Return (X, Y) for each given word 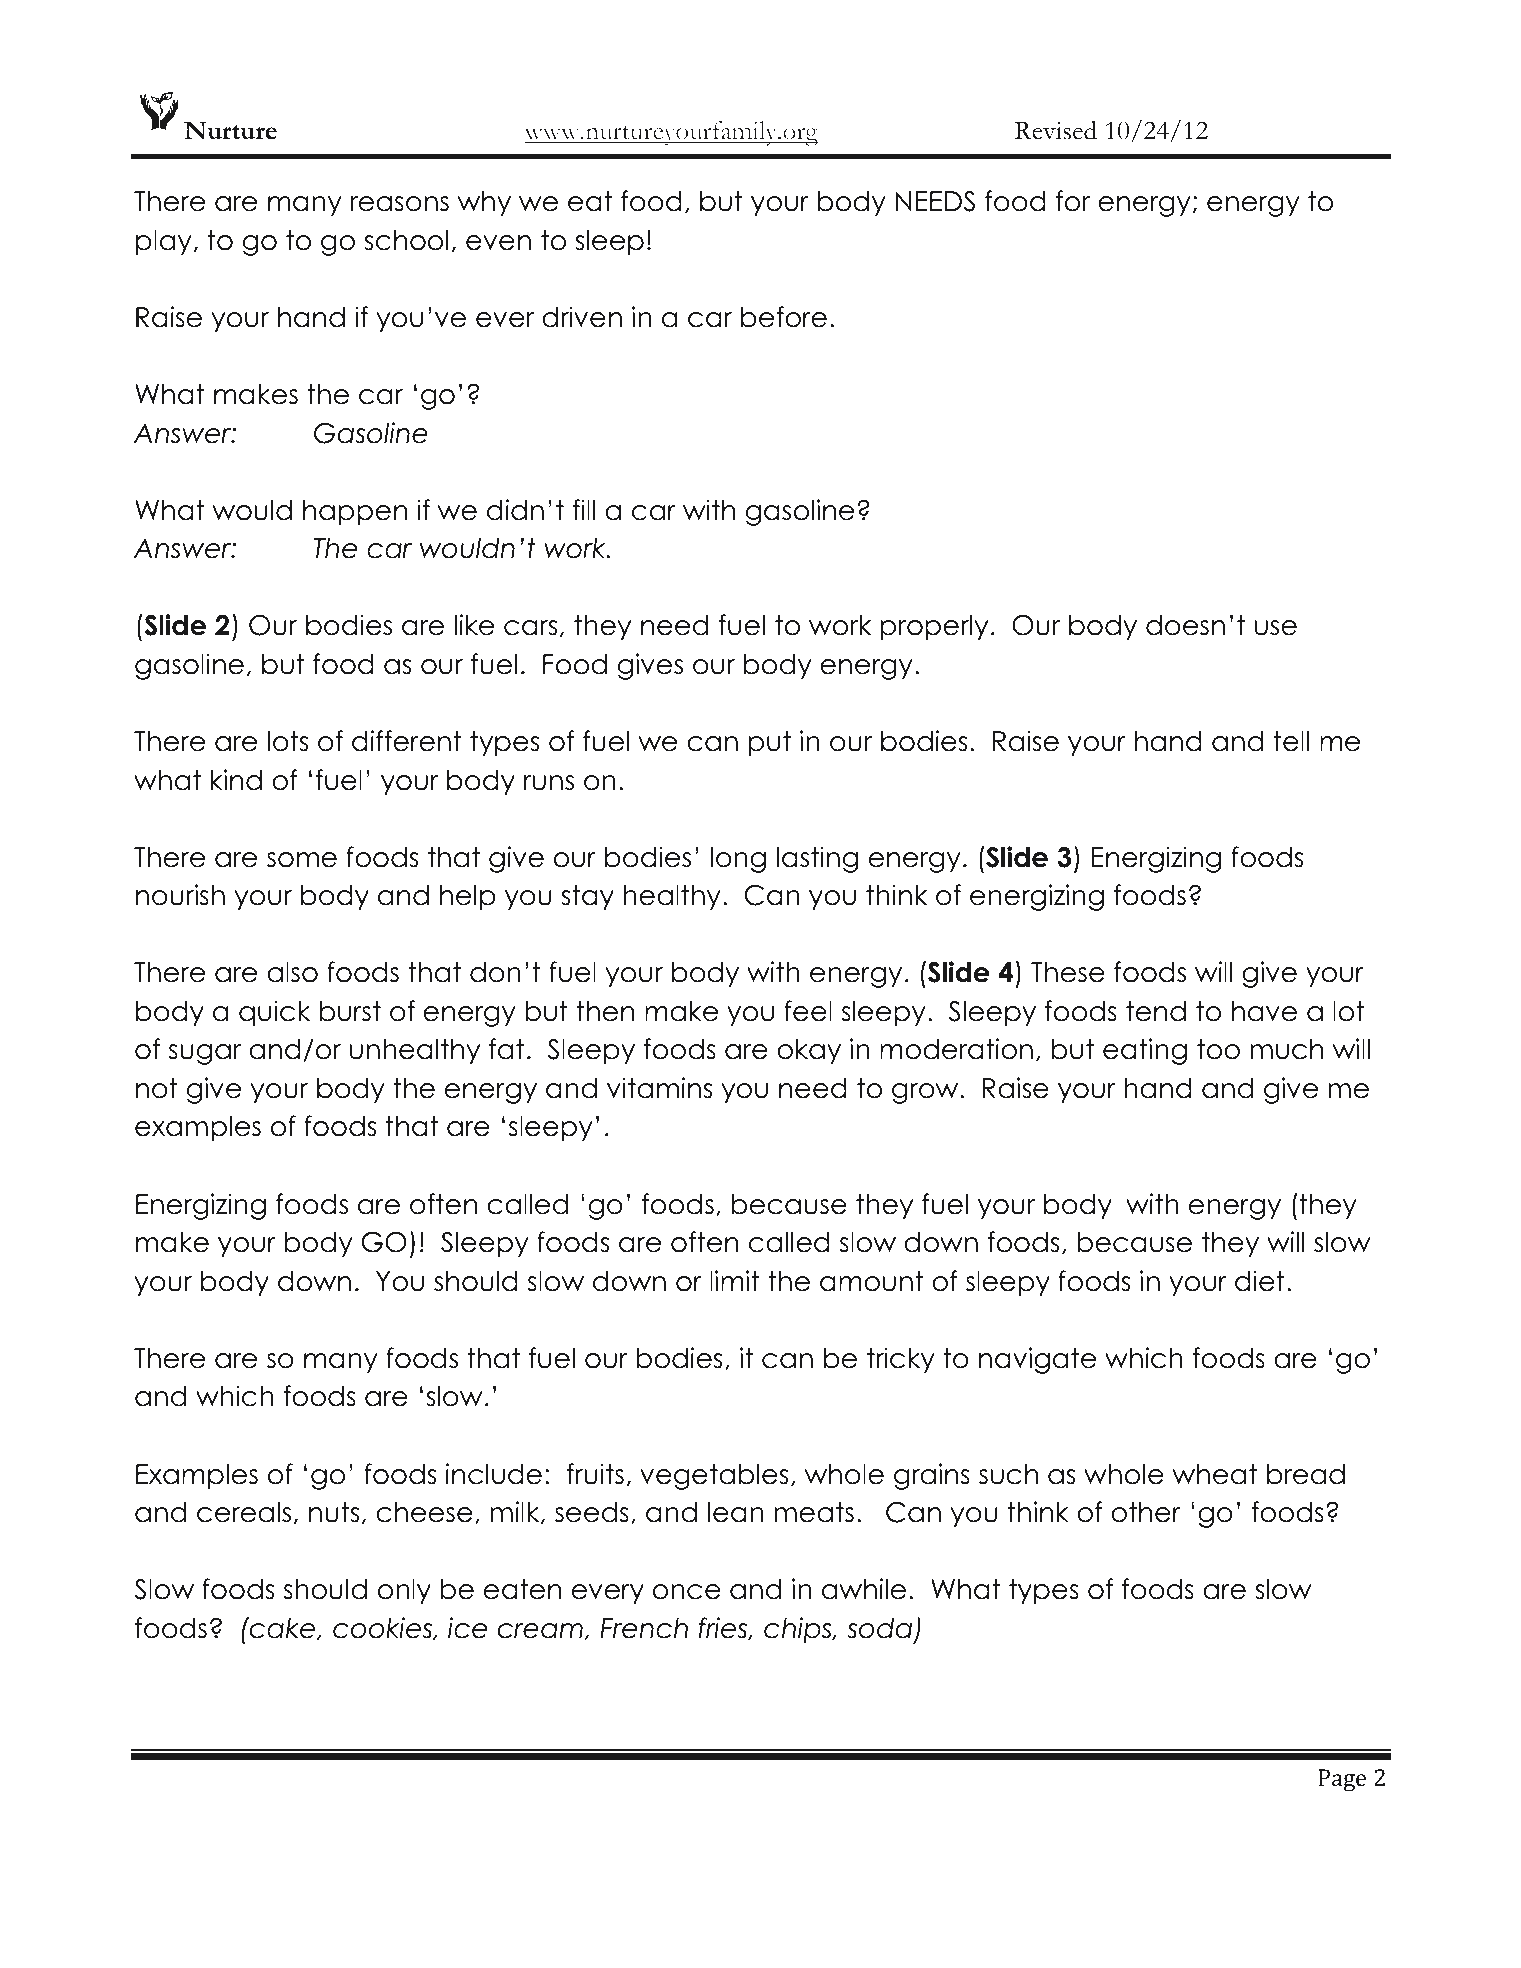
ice (467, 1628)
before (784, 317)
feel (808, 1011)
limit (735, 1280)
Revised (1056, 130)
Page (1342, 1780)
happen (355, 513)
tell (1291, 741)
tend (1156, 1011)
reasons (400, 204)
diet (1260, 1281)
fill (584, 509)
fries (724, 1628)
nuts (334, 1512)
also (292, 972)
